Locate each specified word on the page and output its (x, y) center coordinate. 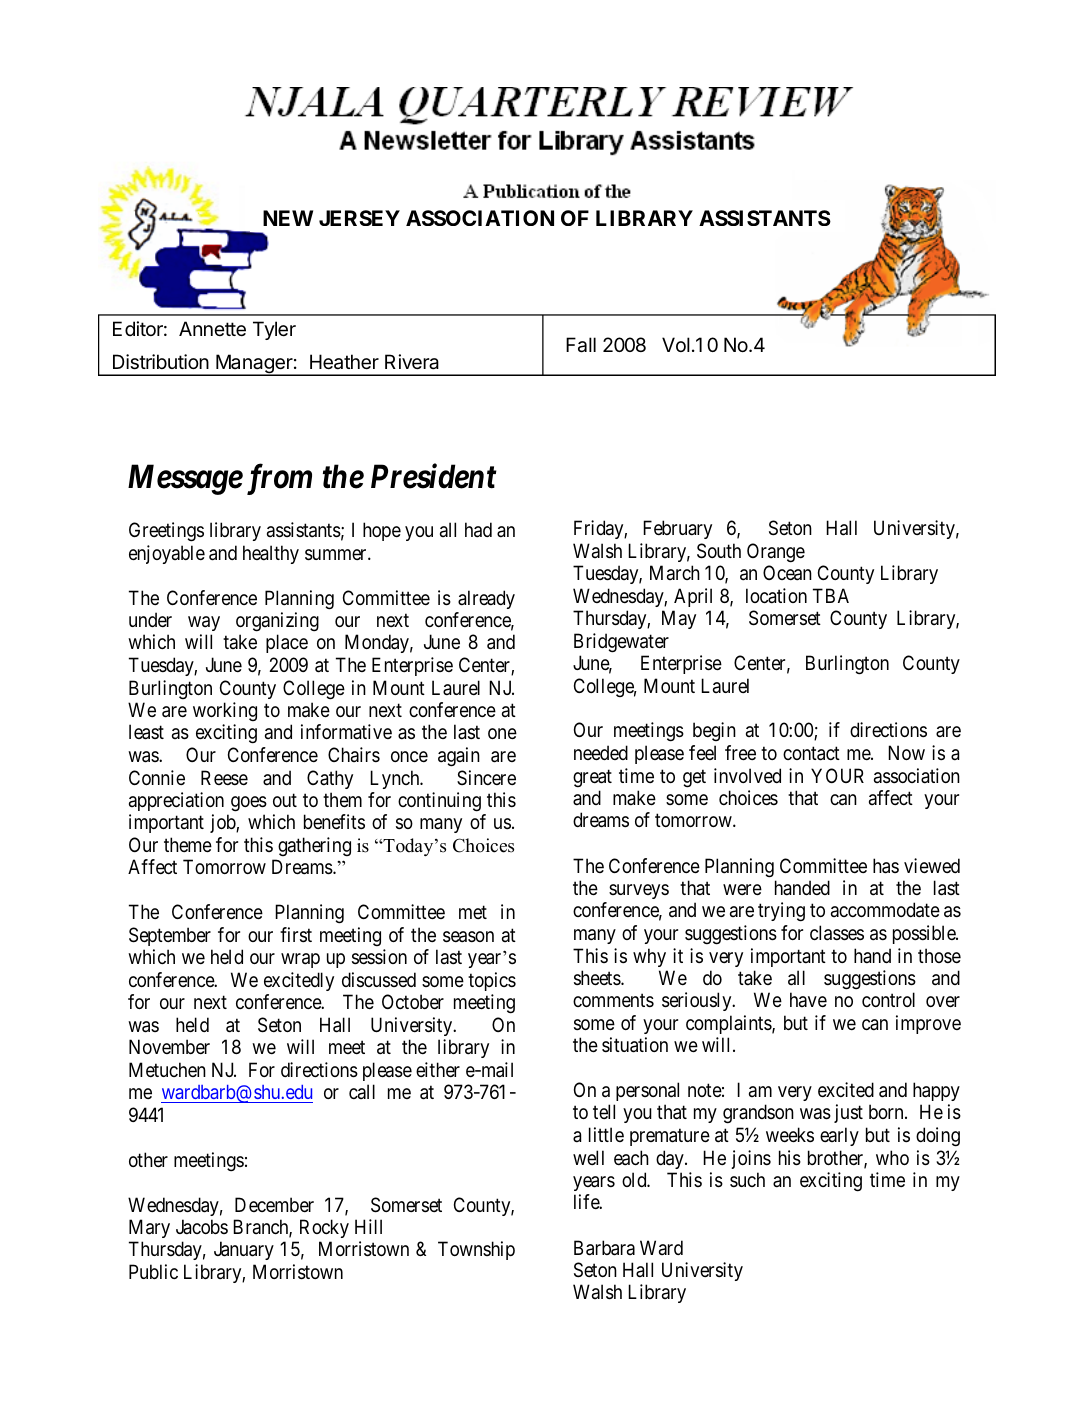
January (244, 1250)
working (225, 713)
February (677, 529)
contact (811, 754)
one (502, 734)
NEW (288, 218)
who (892, 1157)
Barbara (604, 1248)
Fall (581, 345)
